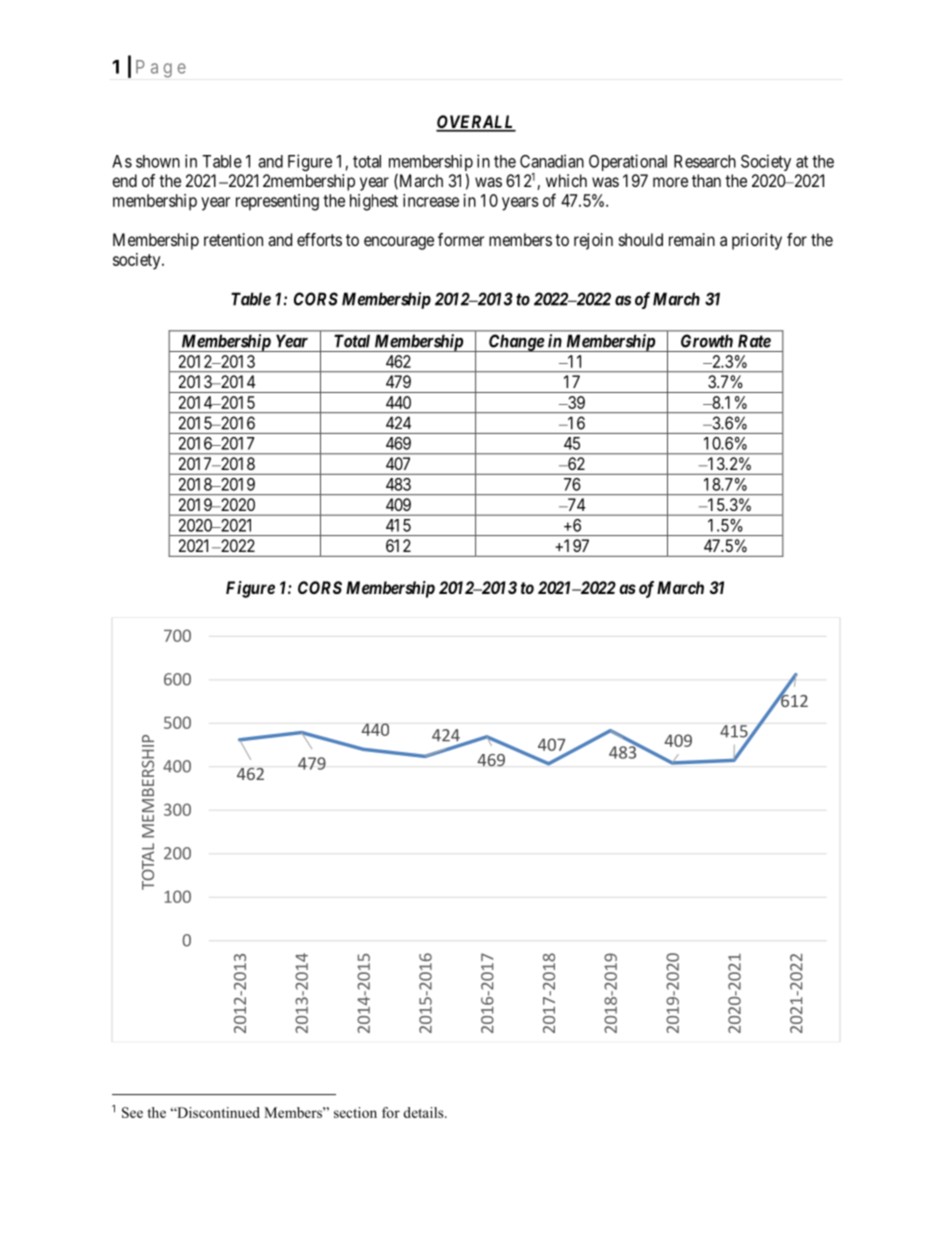  I want to click on Rate, so click(754, 341).
